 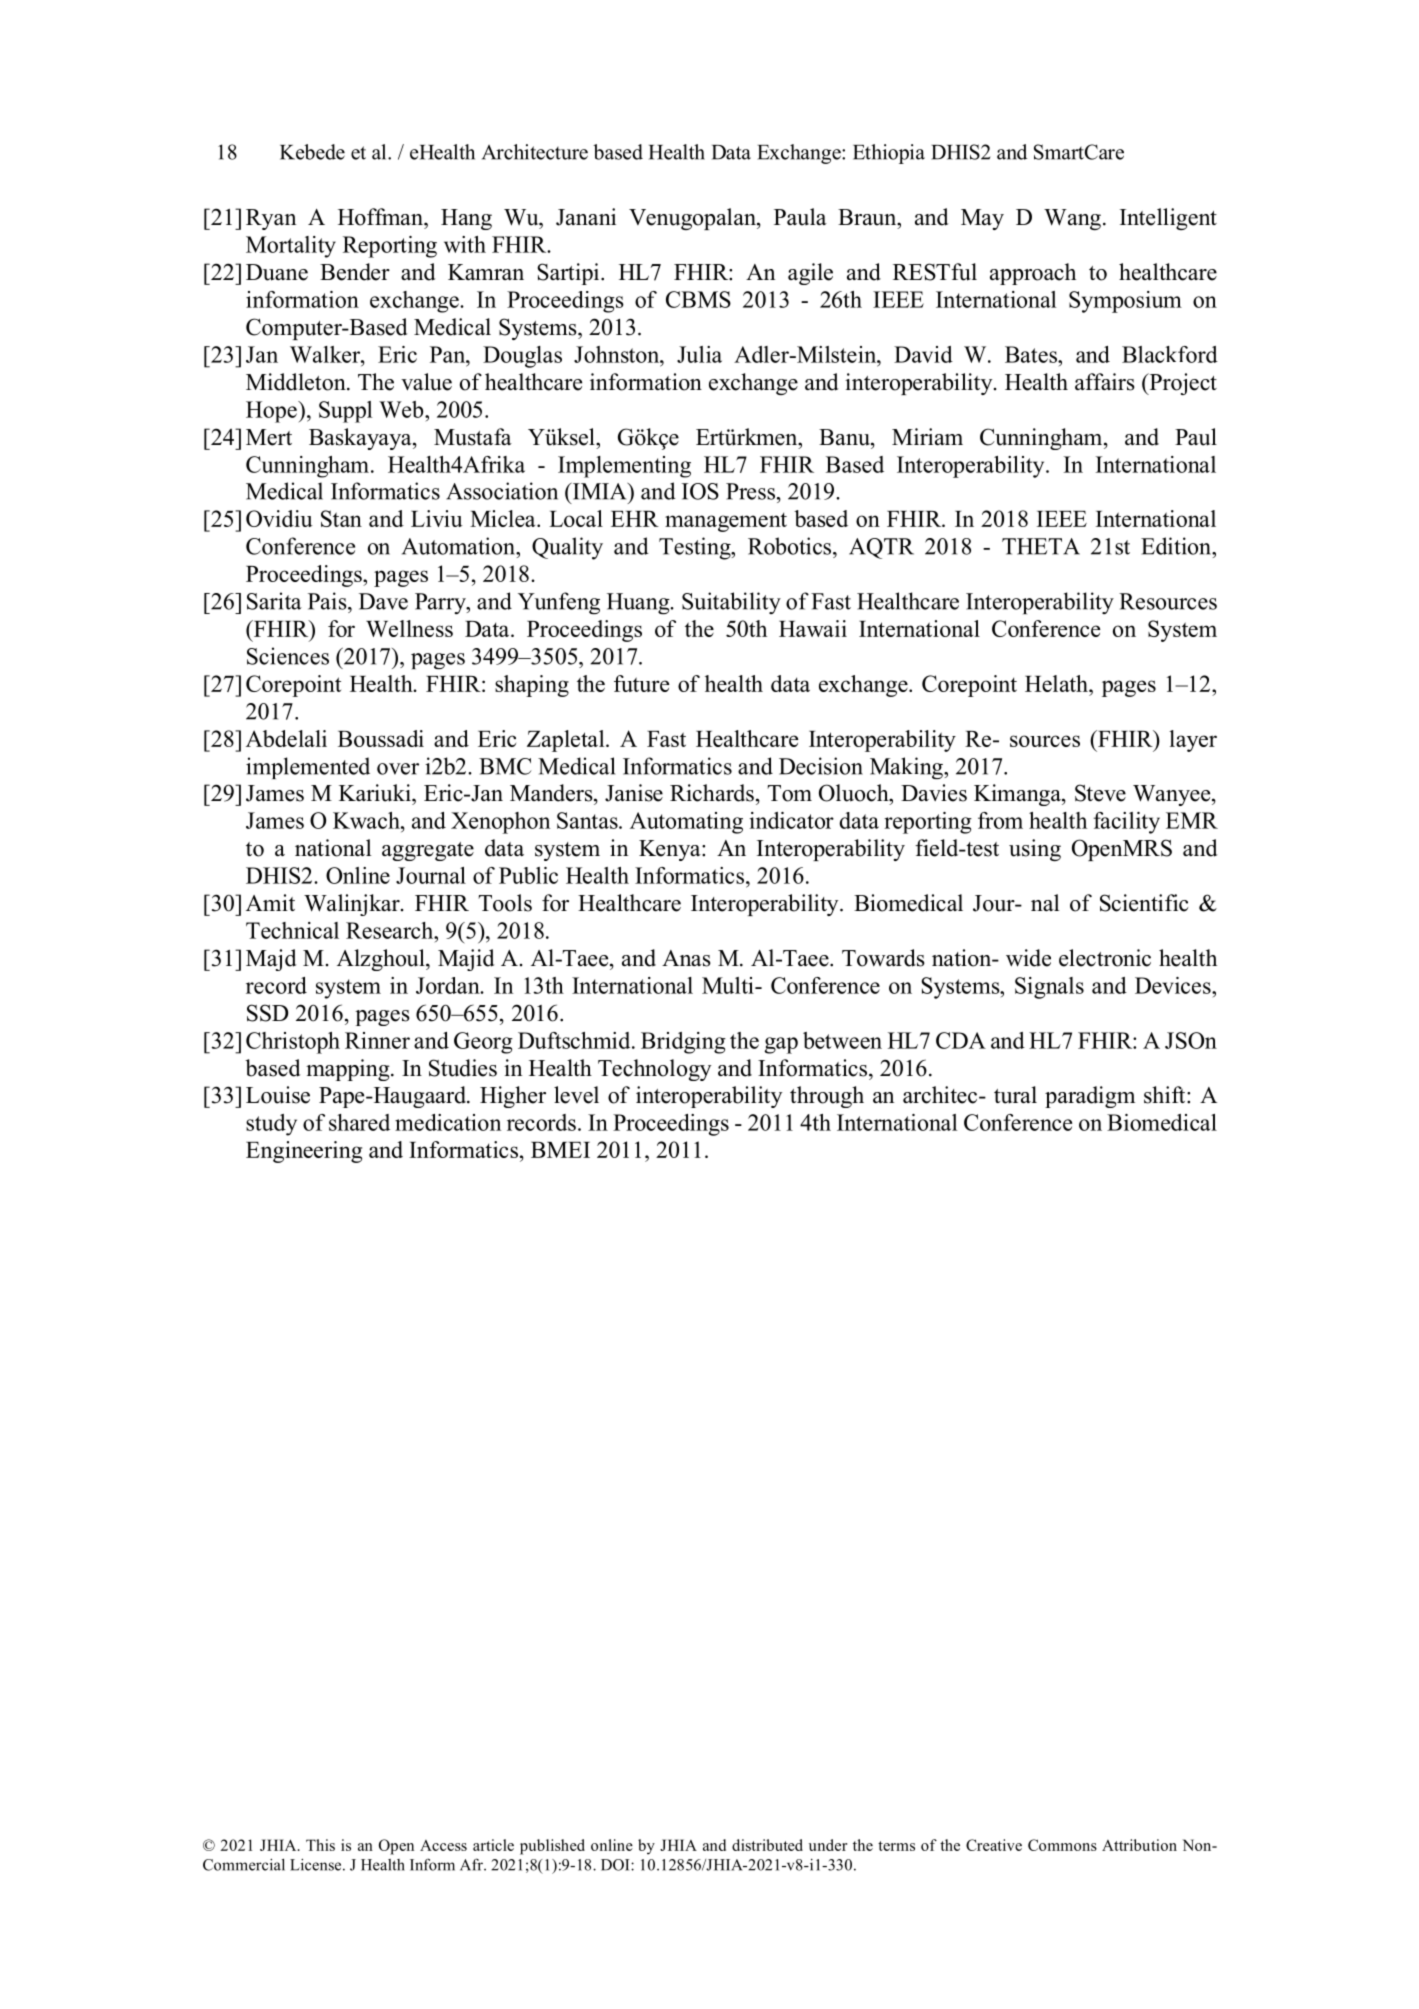 What do you see at coordinates (827, 1097) in the image?
I see `through` at bounding box center [827, 1097].
